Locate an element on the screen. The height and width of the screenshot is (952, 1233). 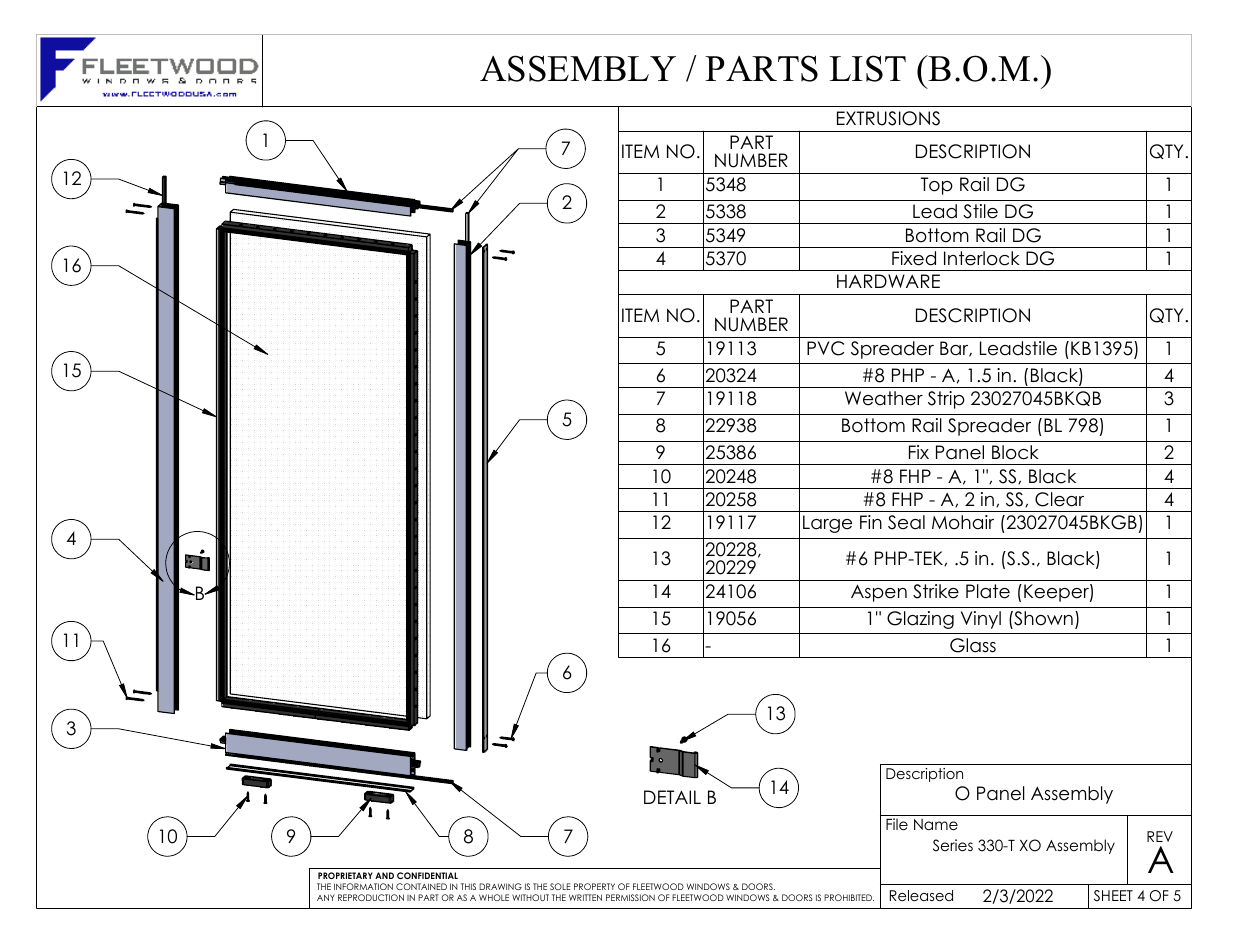
LIST is located at coordinates (868, 68).
